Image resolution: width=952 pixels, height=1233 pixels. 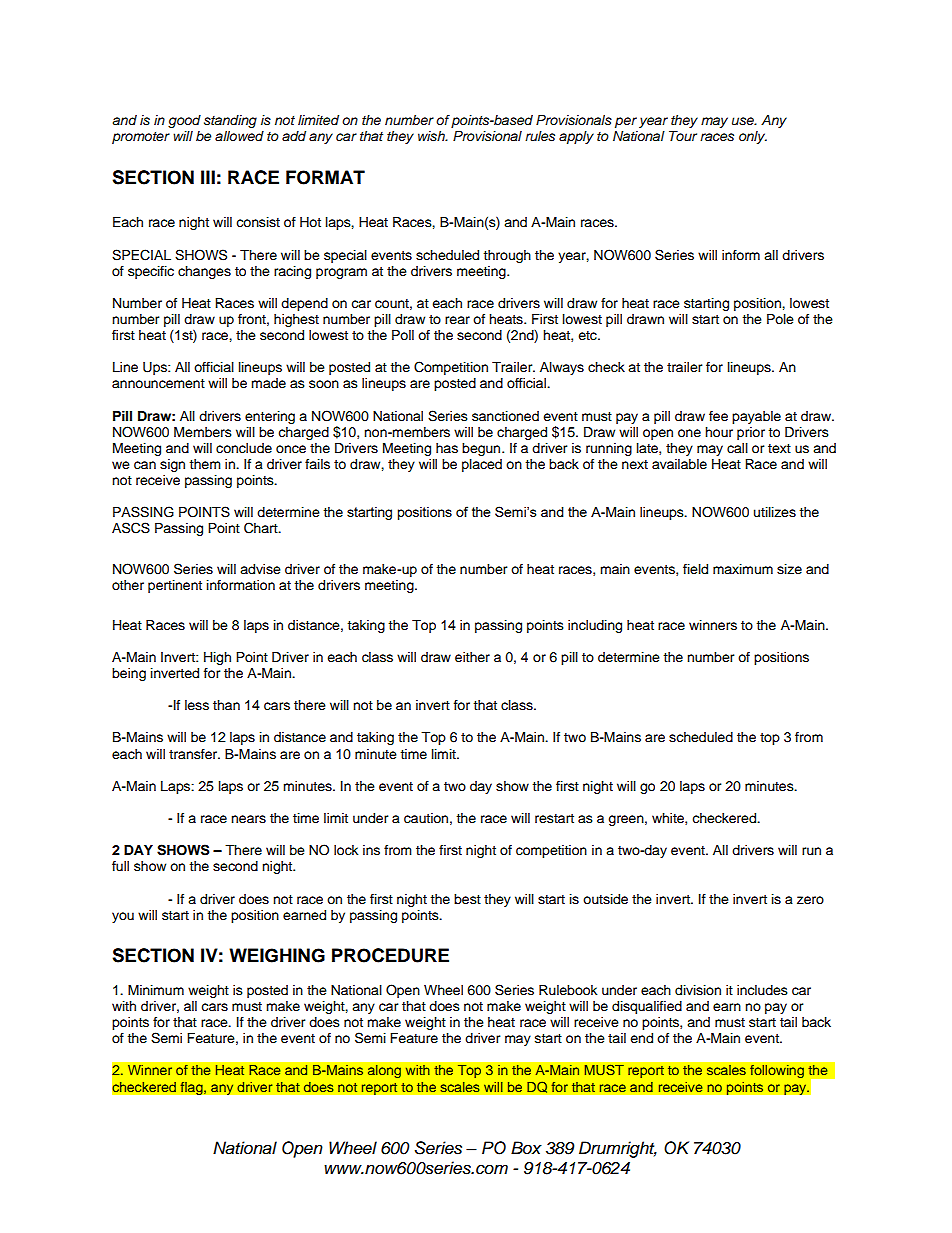 I want to click on Minimum, so click(x=156, y=990).
